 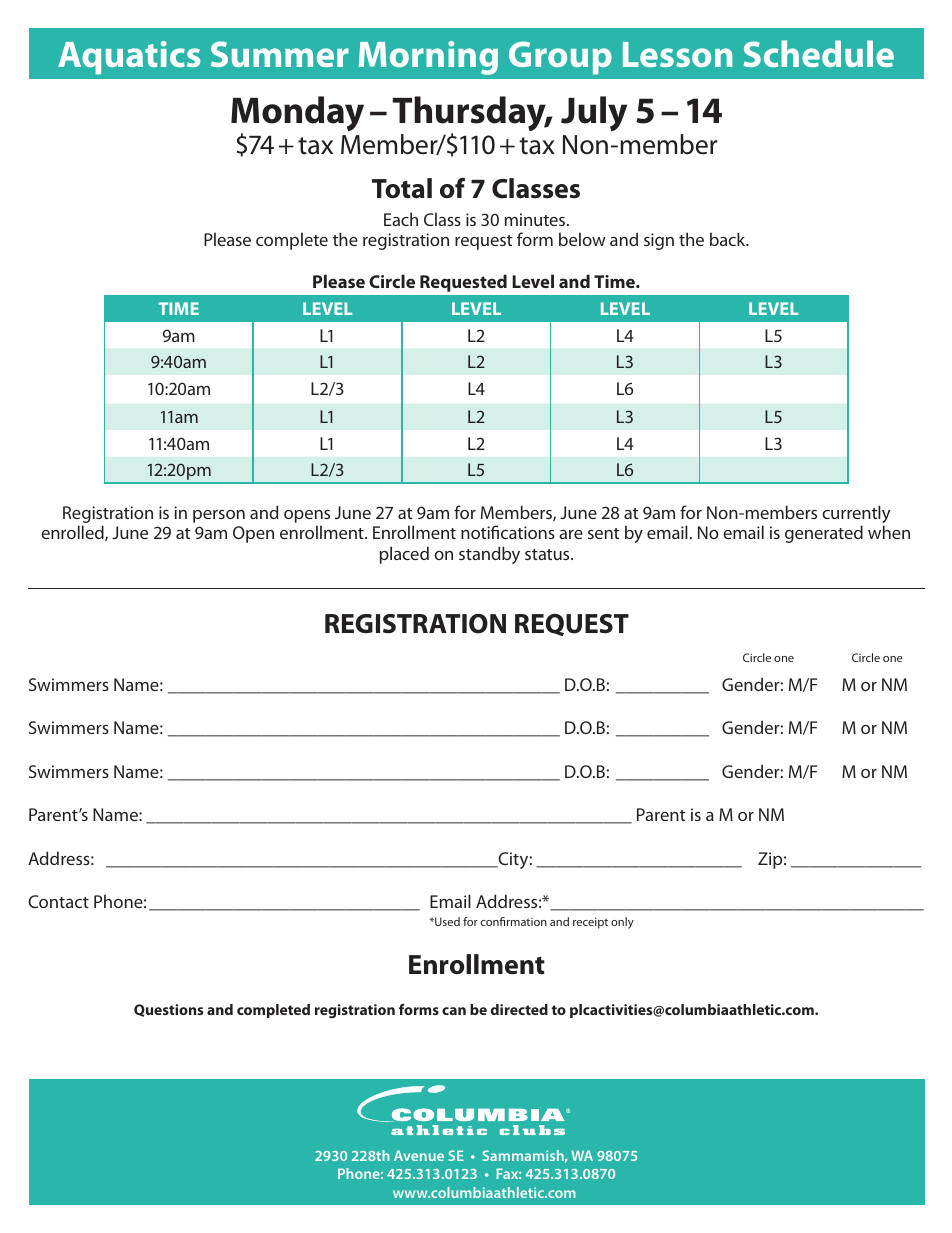 What do you see at coordinates (856, 515) in the page?
I see `currently` at bounding box center [856, 515].
